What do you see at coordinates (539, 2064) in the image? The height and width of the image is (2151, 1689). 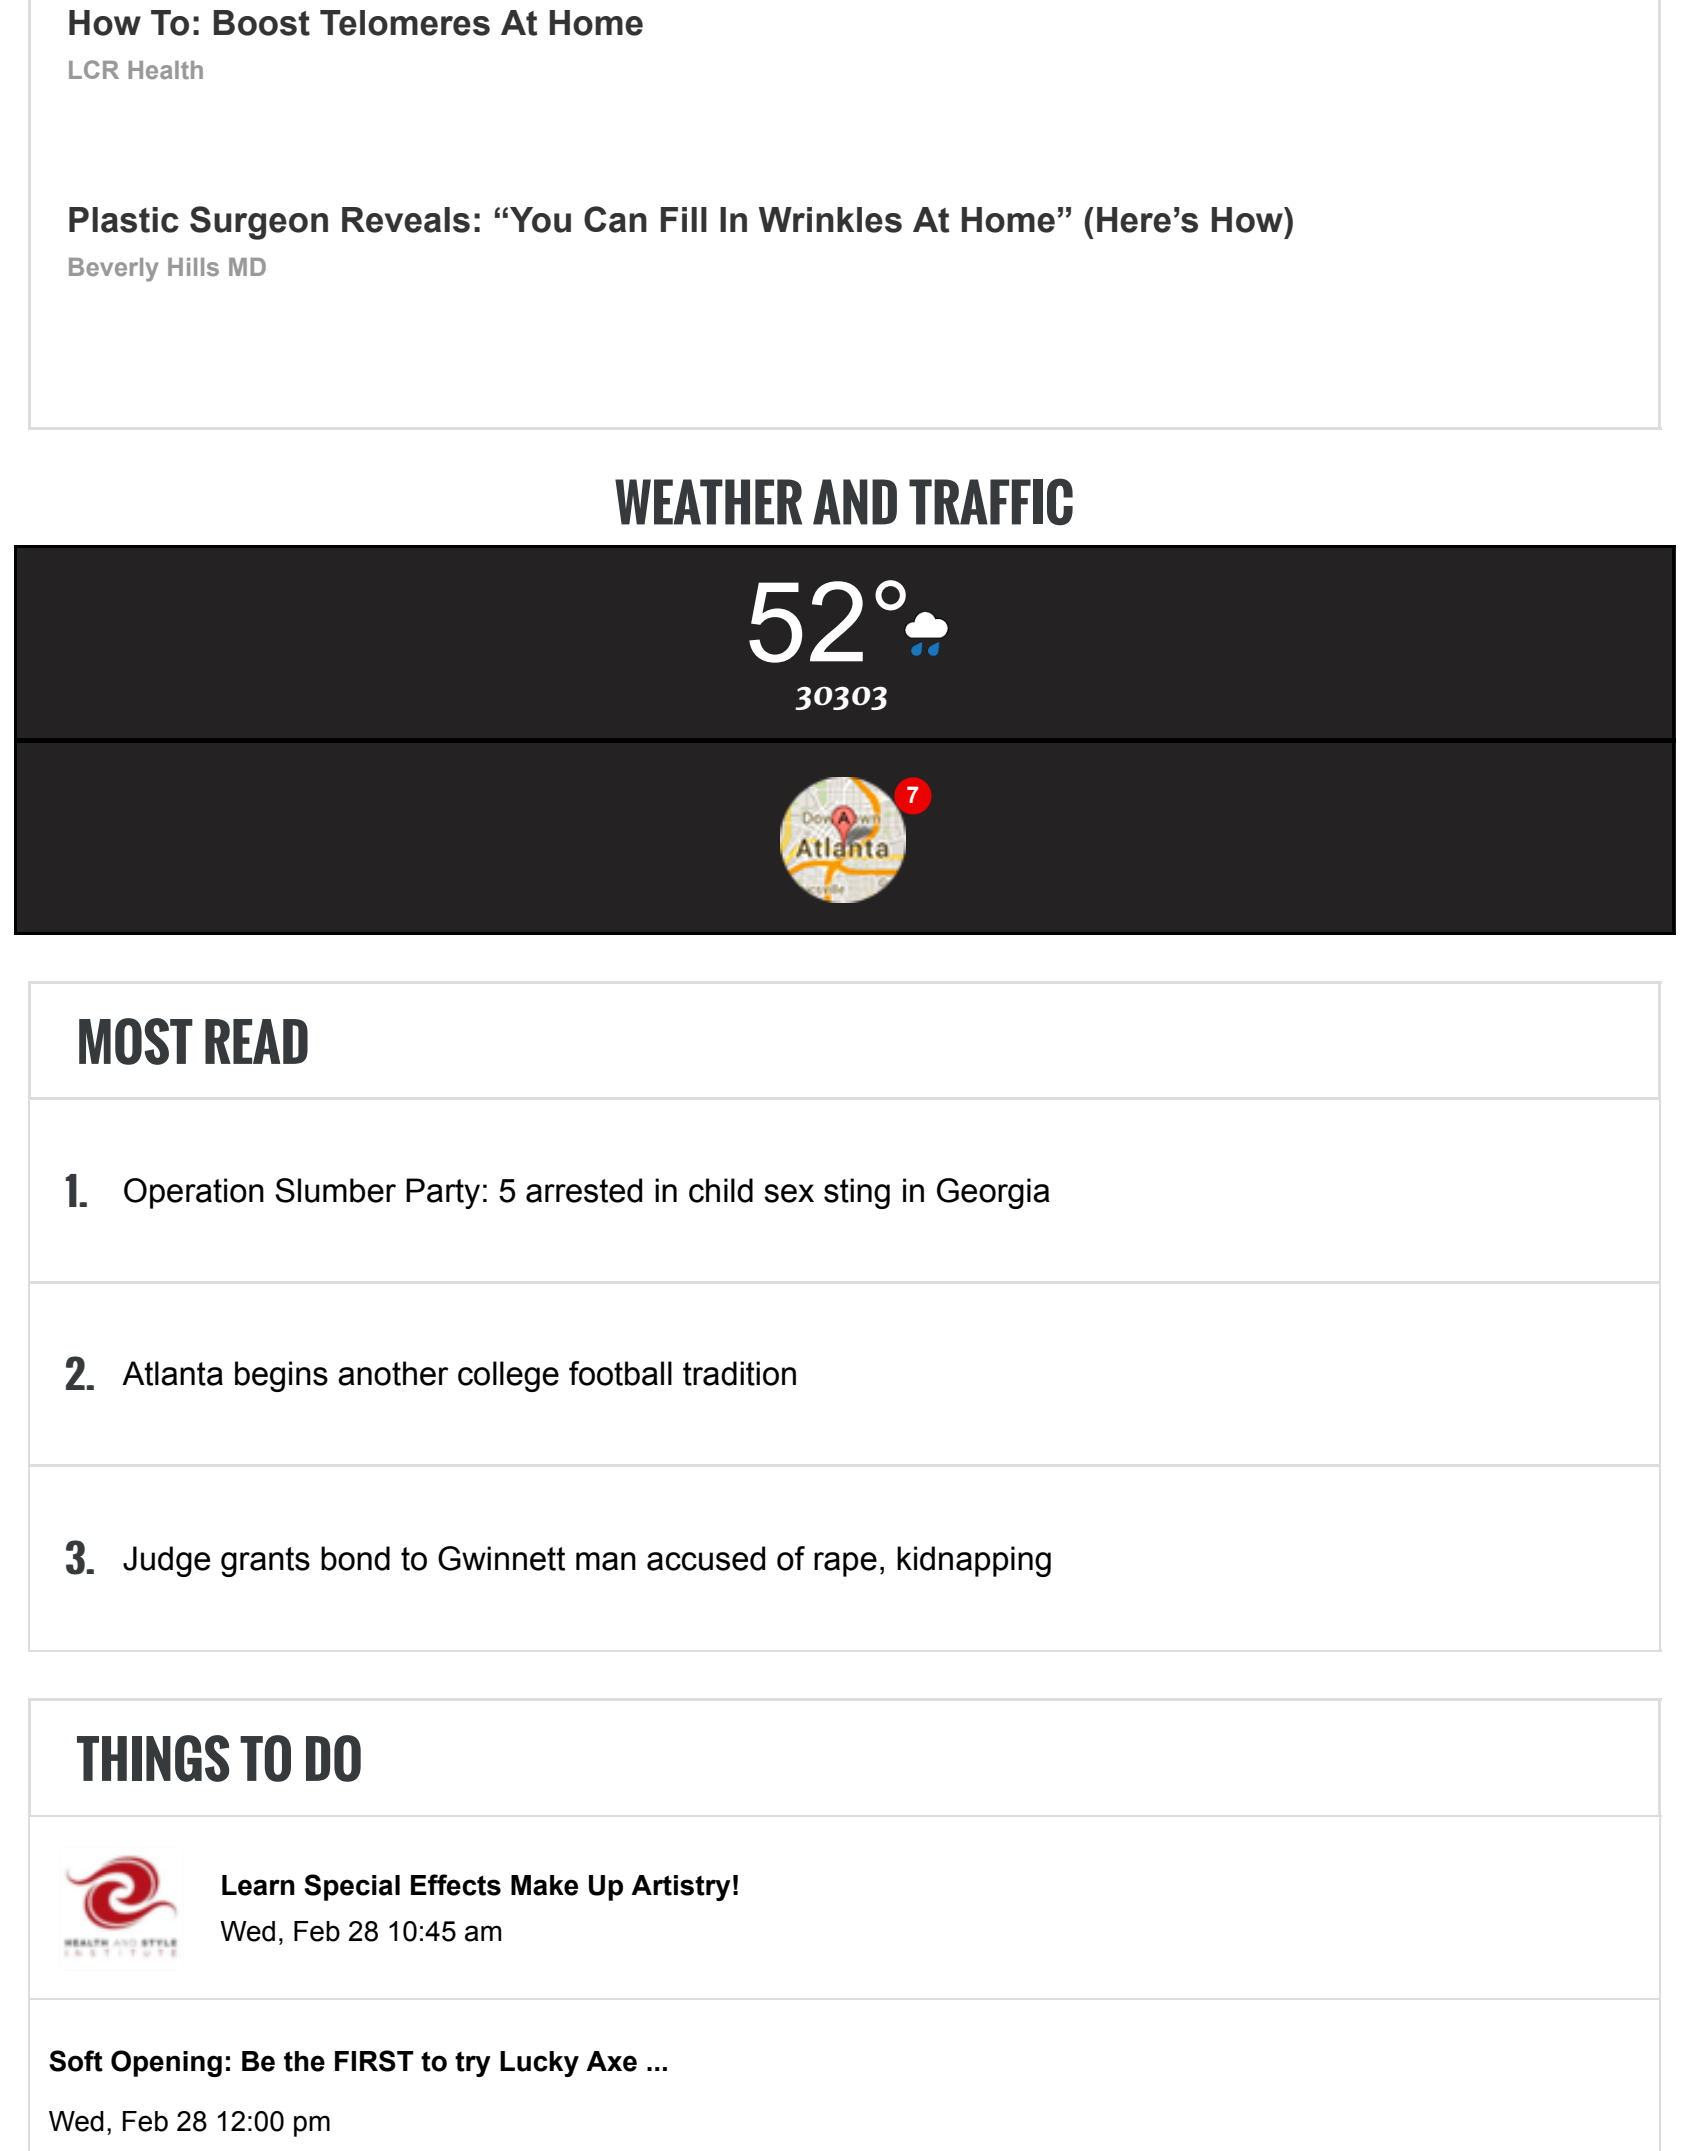 I see `Lucky` at bounding box center [539, 2064].
